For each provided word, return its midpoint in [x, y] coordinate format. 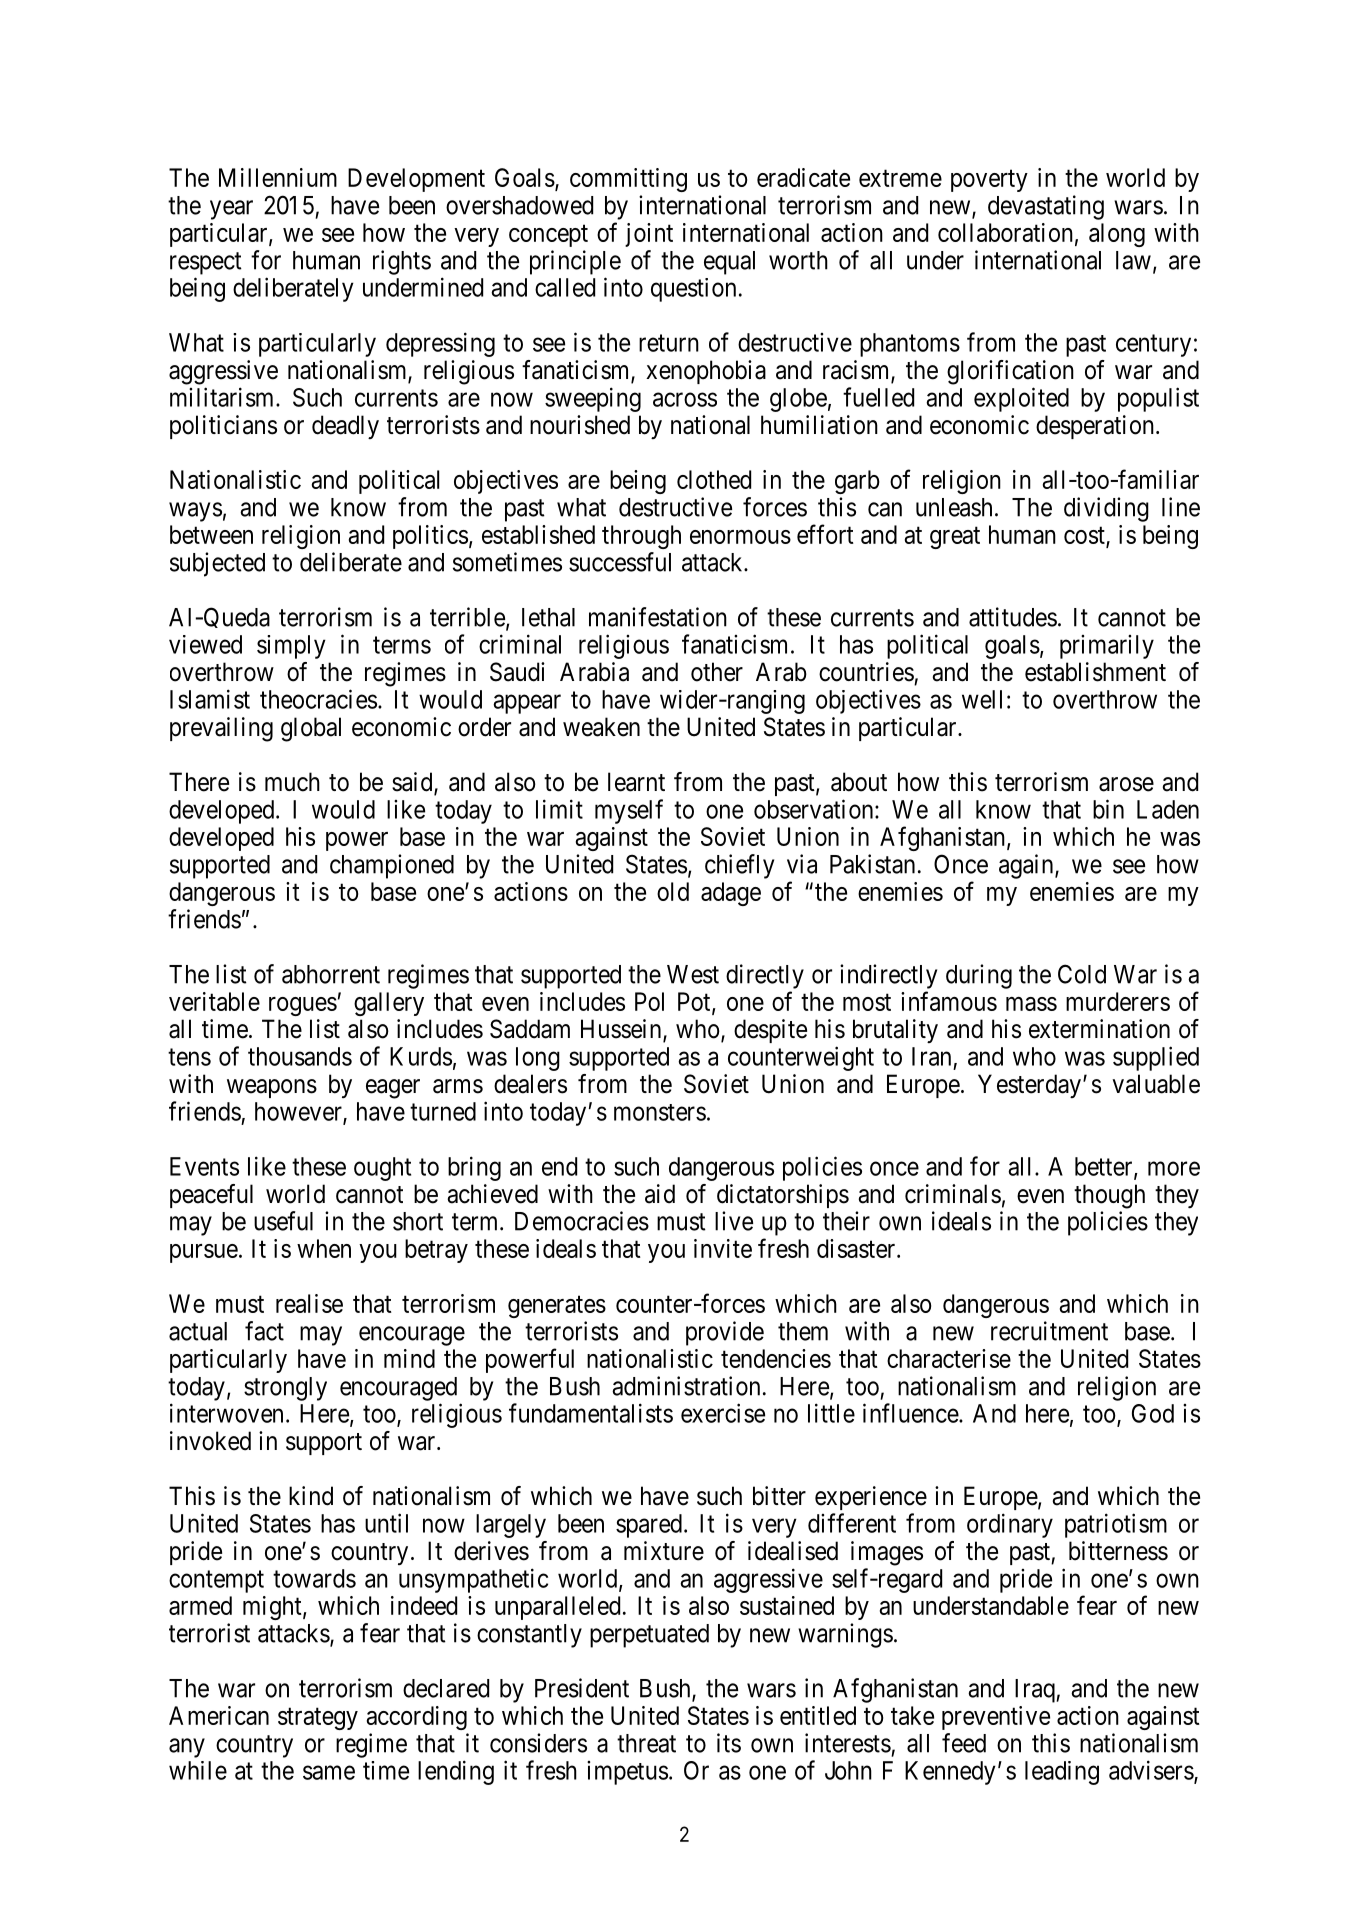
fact [264, 1331]
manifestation [658, 617]
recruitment [1049, 1331]
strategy [318, 1719]
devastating [1046, 207]
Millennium [278, 177]
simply [291, 647]
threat [646, 1743]
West [693, 974]
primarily [1107, 647]
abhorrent [331, 974]
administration [686, 1386]
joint [649, 235]
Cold [1082, 974]
